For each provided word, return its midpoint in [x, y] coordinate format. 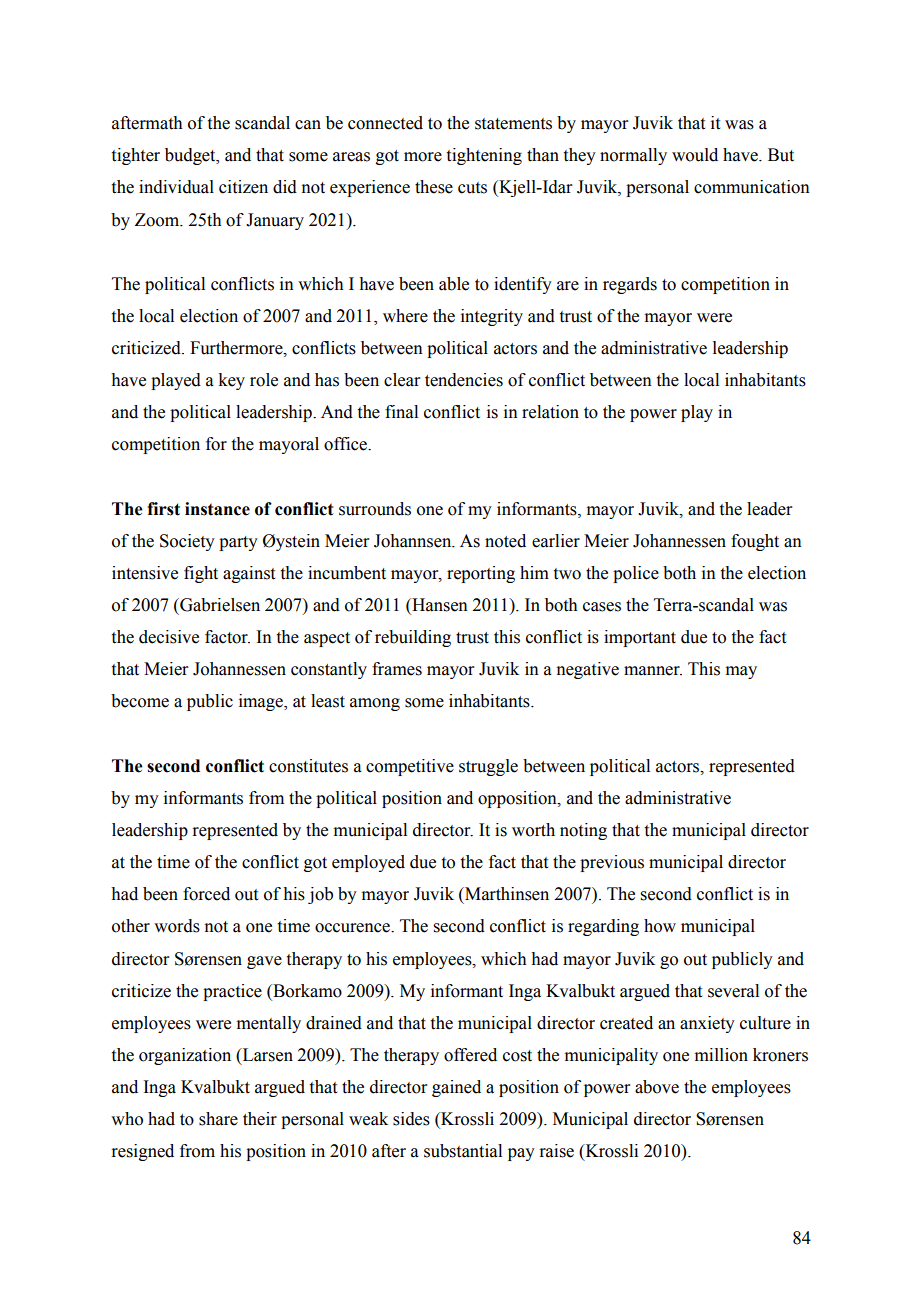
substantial [463, 1151]
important [640, 638]
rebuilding [413, 638]
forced [206, 894]
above [657, 1087]
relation [550, 412]
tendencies [464, 380]
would [695, 155]
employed [368, 863]
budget [191, 156]
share [218, 1119]
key [231, 381]
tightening [484, 156]
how [660, 926]
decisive [169, 637]
